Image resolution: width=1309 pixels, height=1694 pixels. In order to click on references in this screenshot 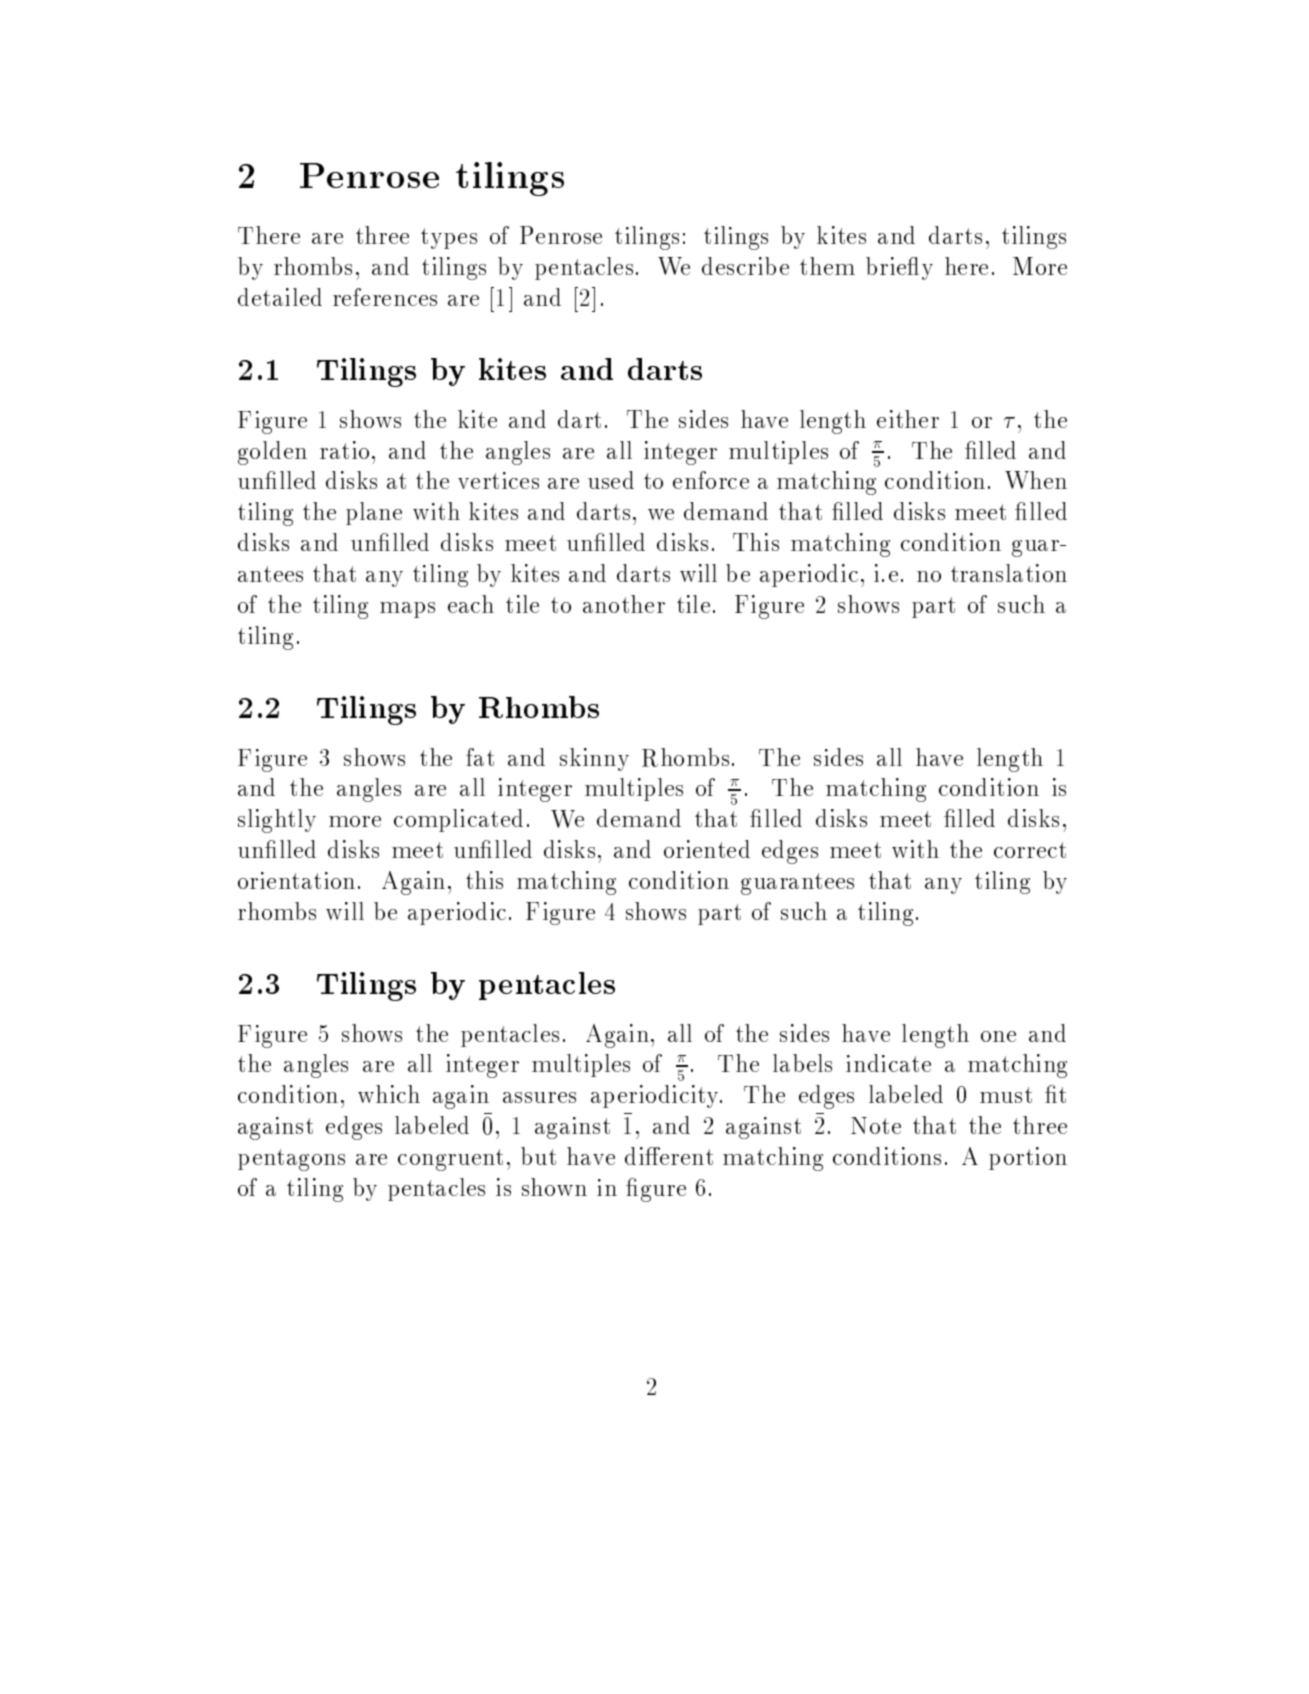, I will do `click(385, 297)`.
